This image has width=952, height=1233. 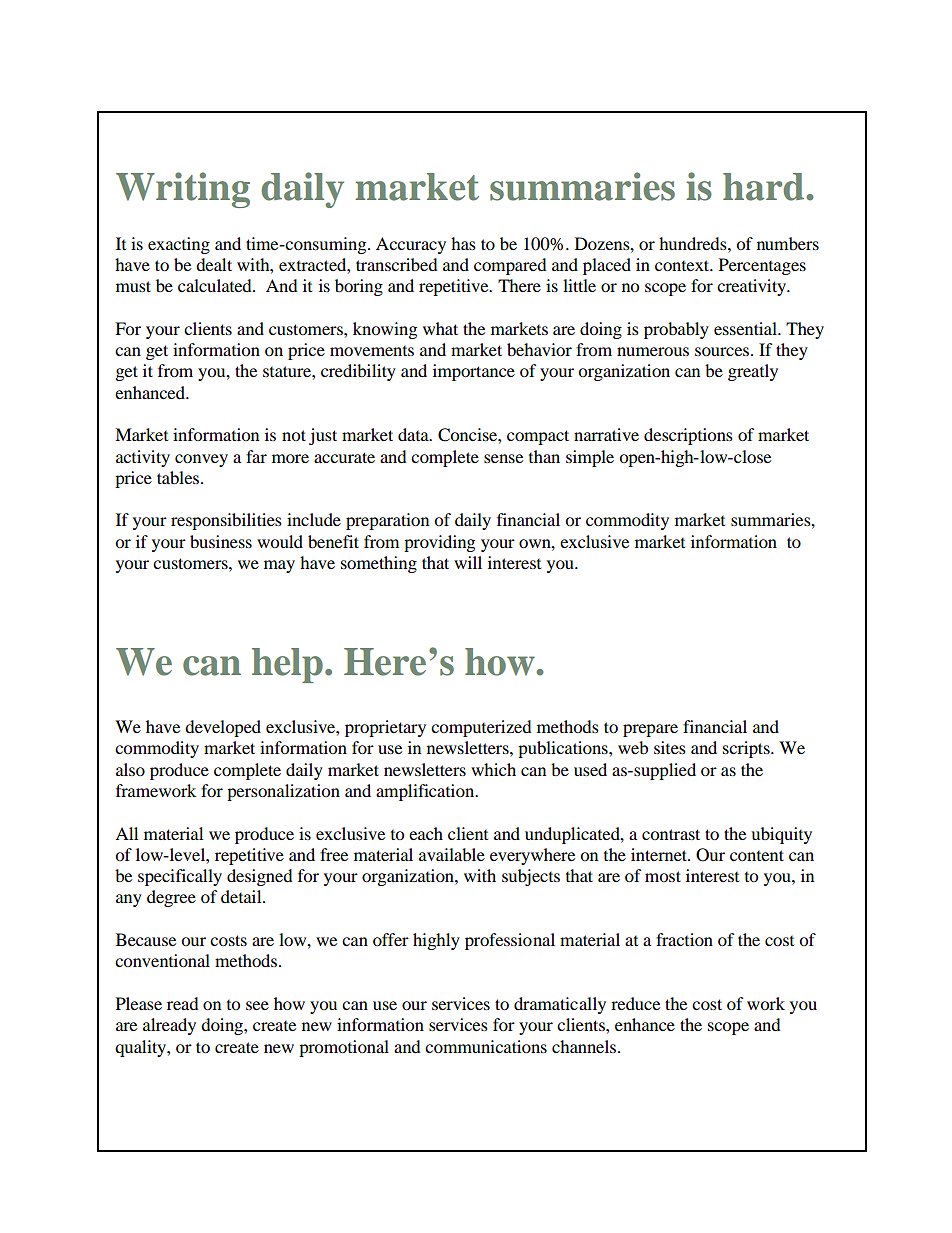 I want to click on may, so click(x=279, y=566).
